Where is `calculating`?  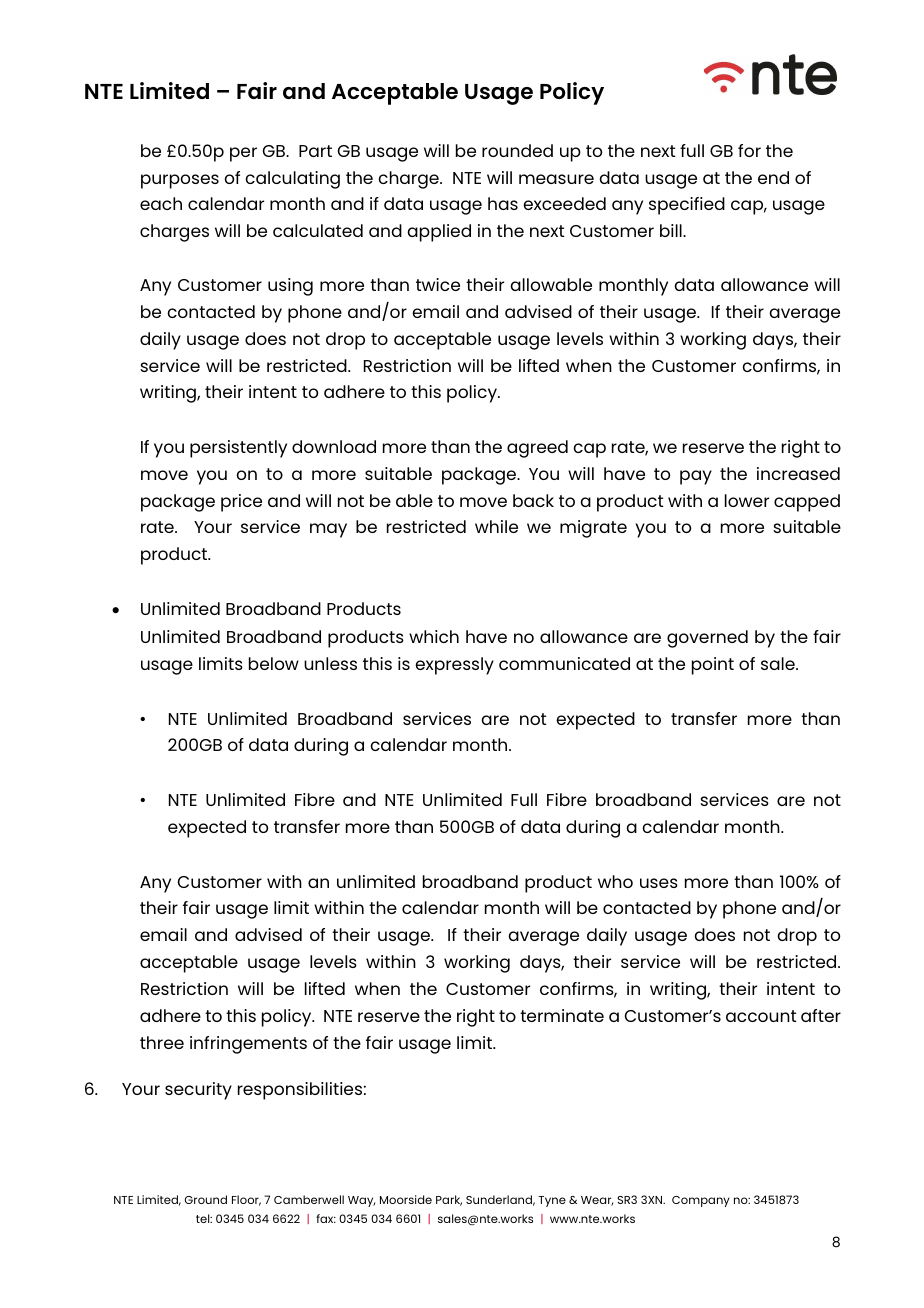
calculating is located at coordinates (292, 180).
